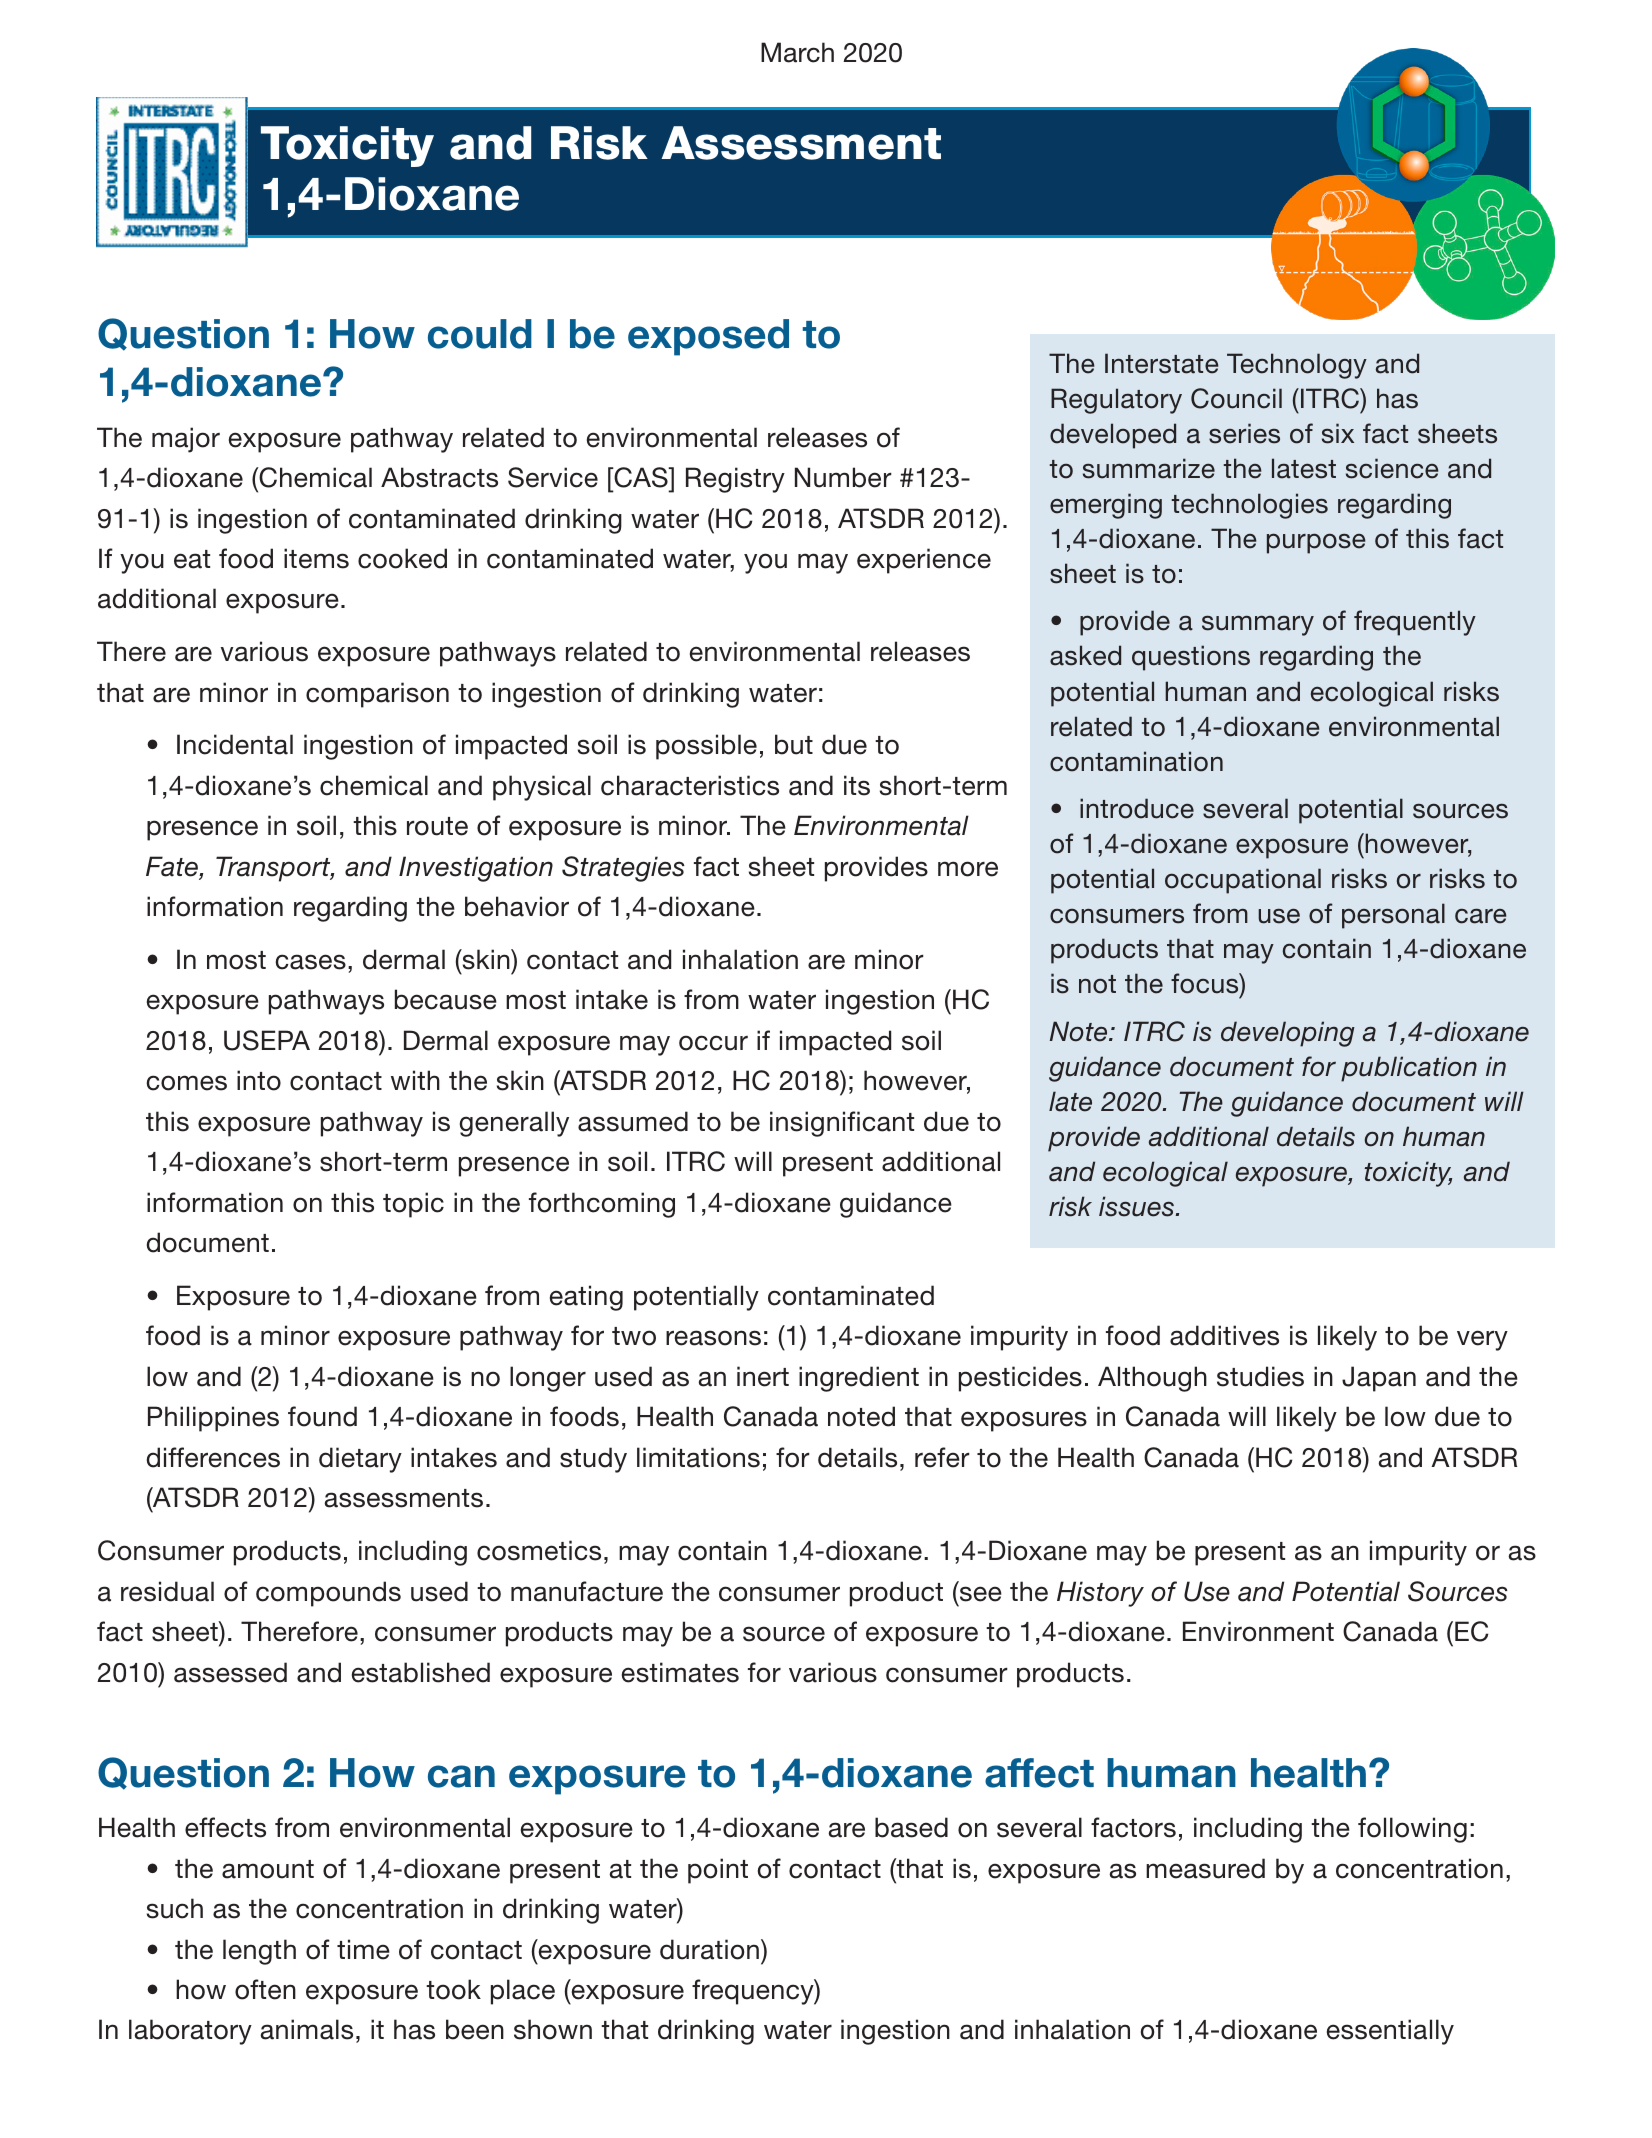  Describe the element at coordinates (1224, 1335) in the image. I see `additives` at that location.
